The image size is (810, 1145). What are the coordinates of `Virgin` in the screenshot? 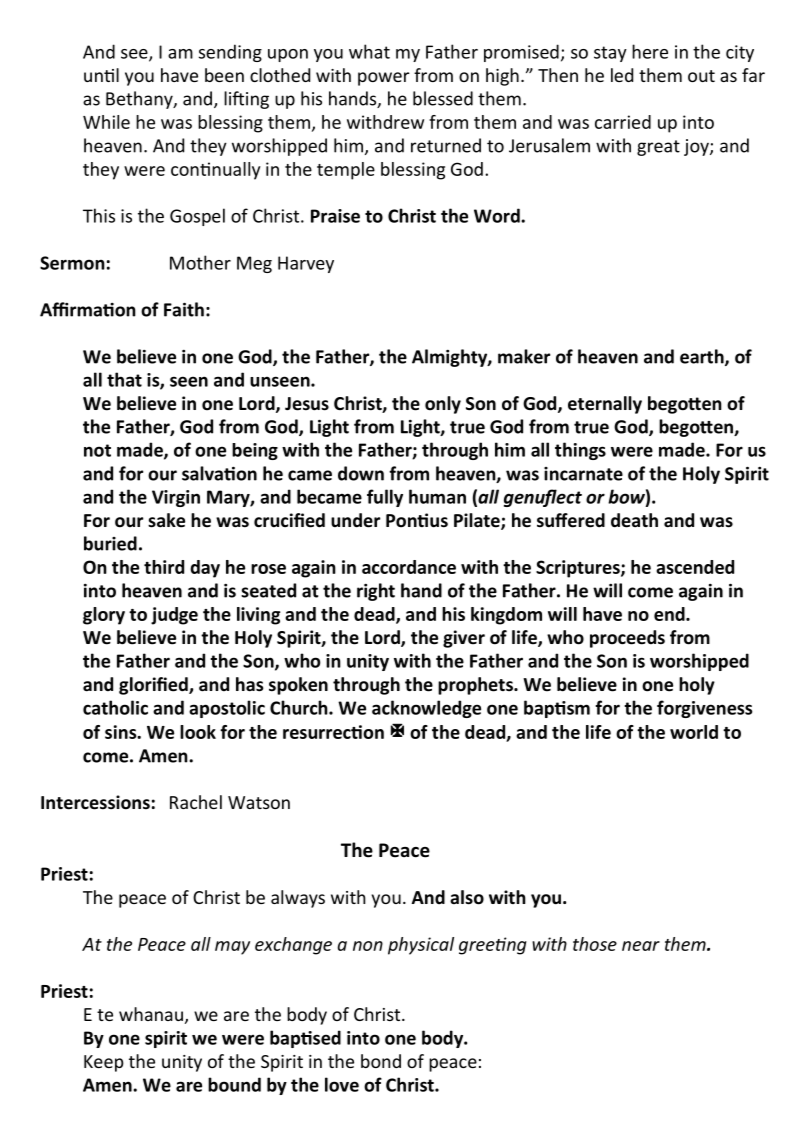 It's located at (176, 498).
